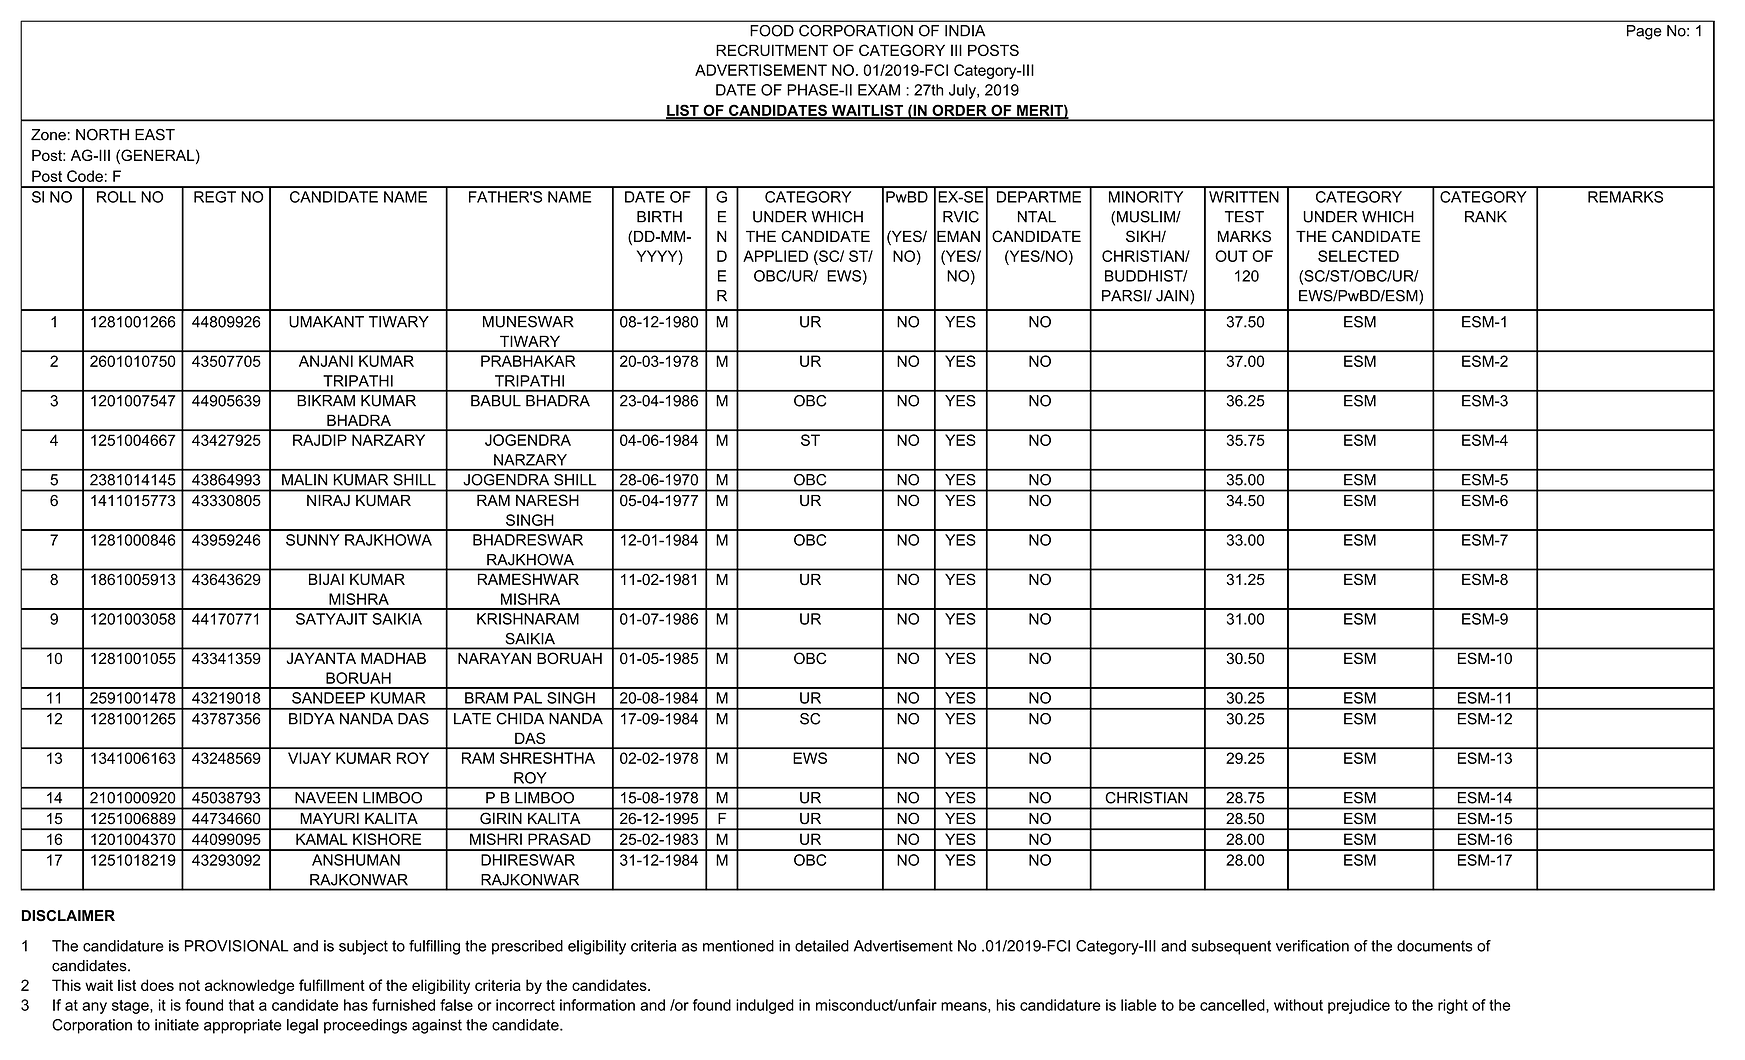 The image size is (1745, 1060). I want to click on Page, so click(1644, 32).
